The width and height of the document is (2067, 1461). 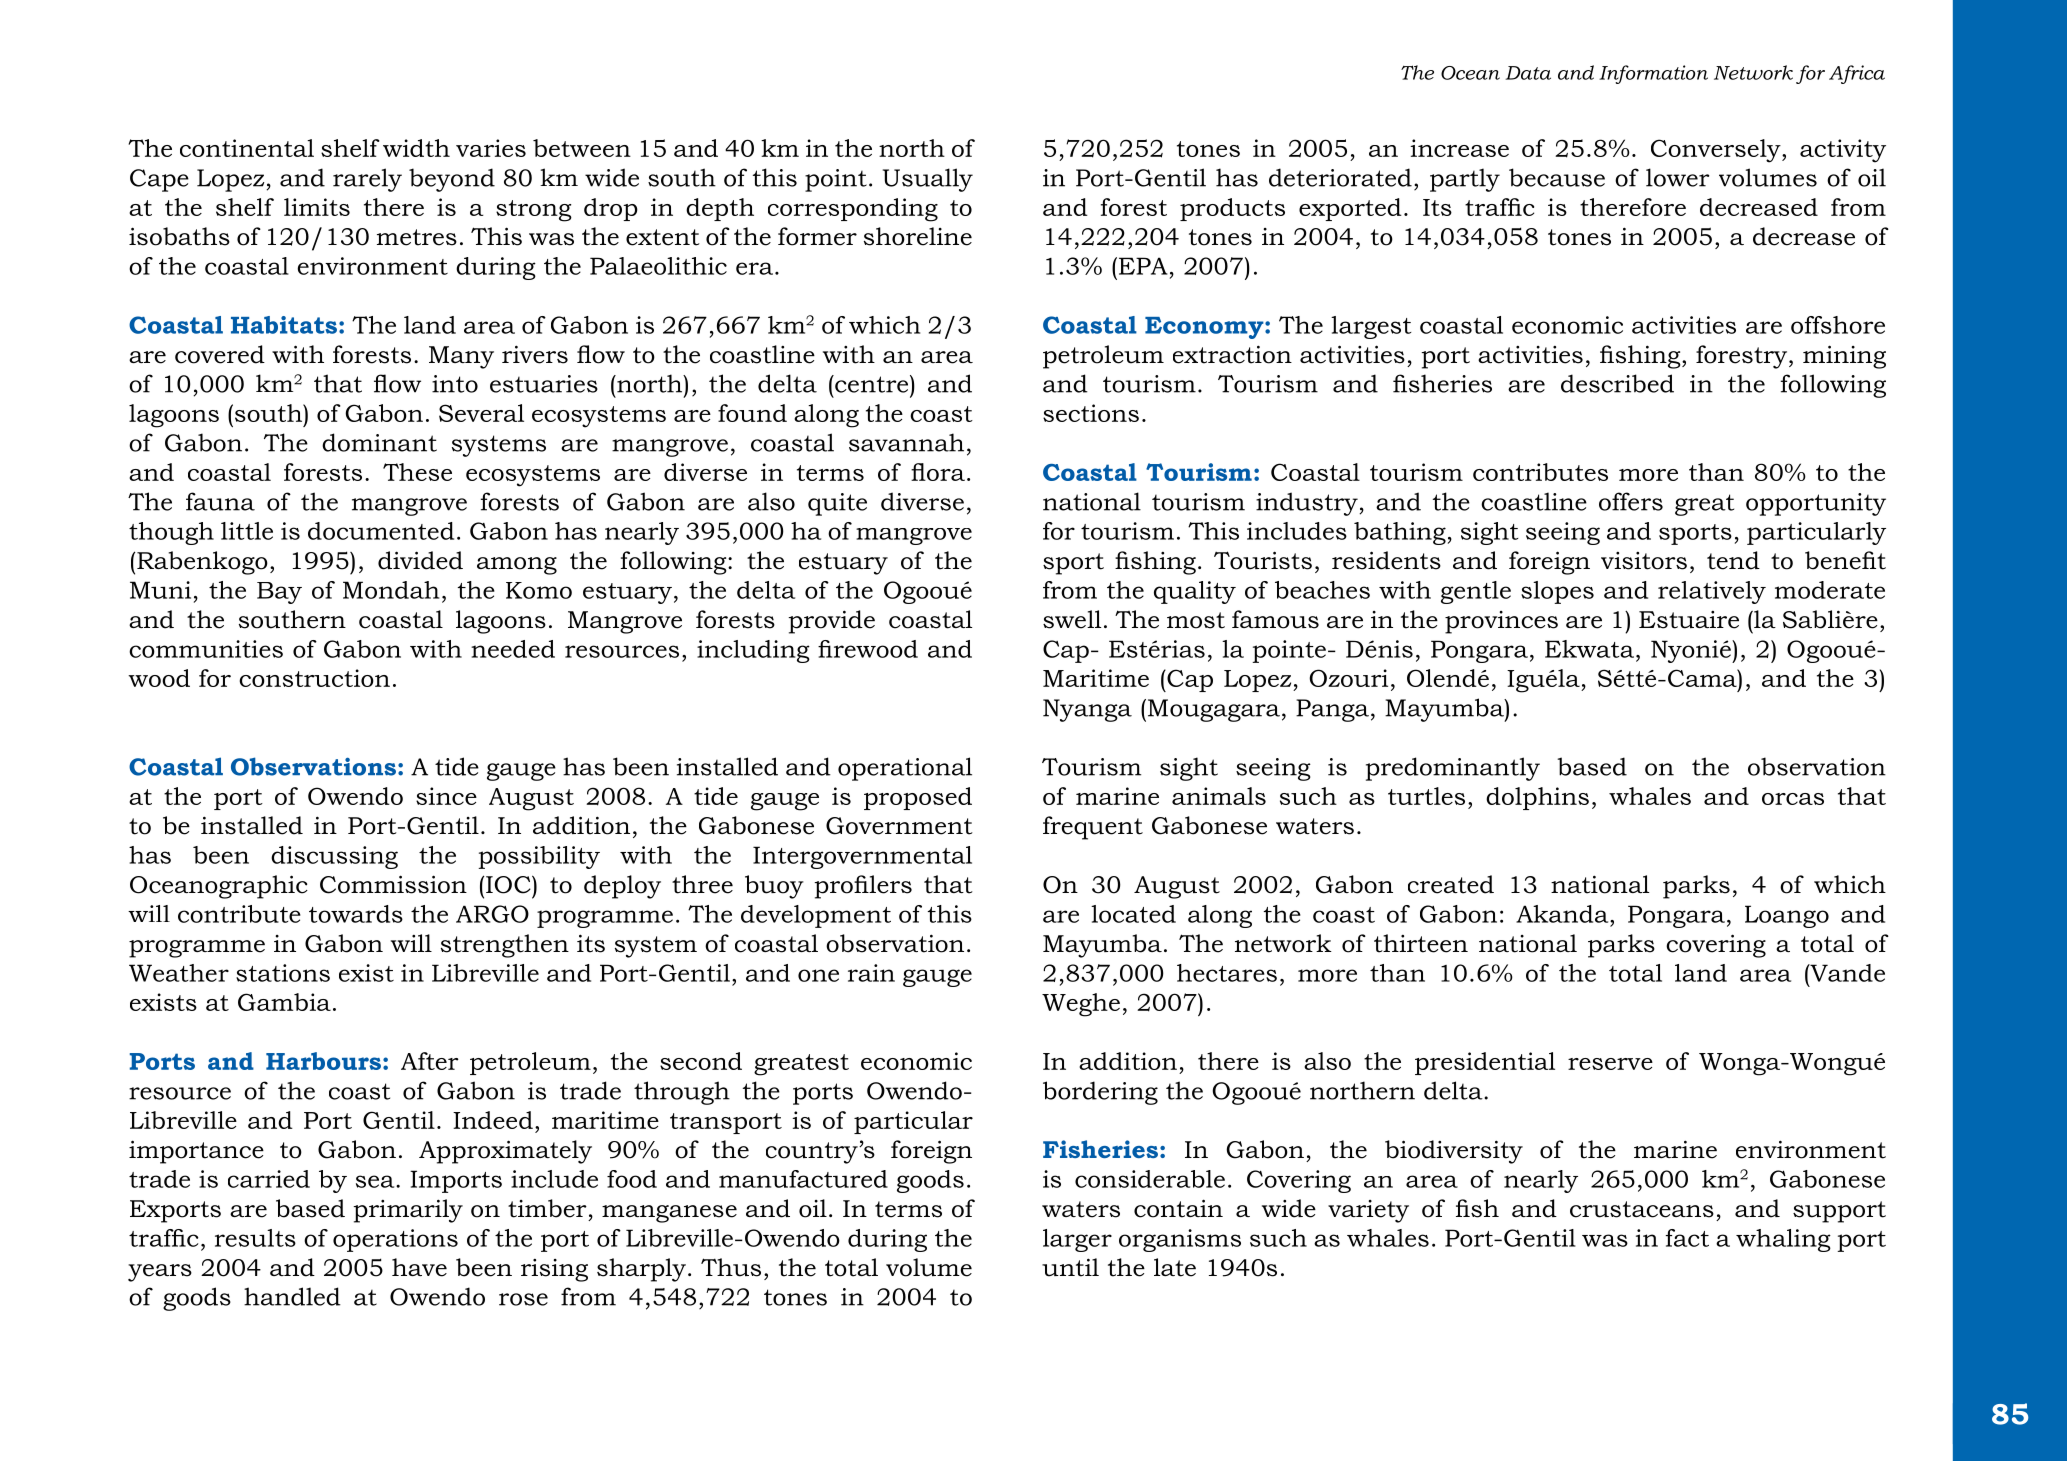 What do you see at coordinates (1501, 622) in the document?
I see `provinces` at bounding box center [1501, 622].
